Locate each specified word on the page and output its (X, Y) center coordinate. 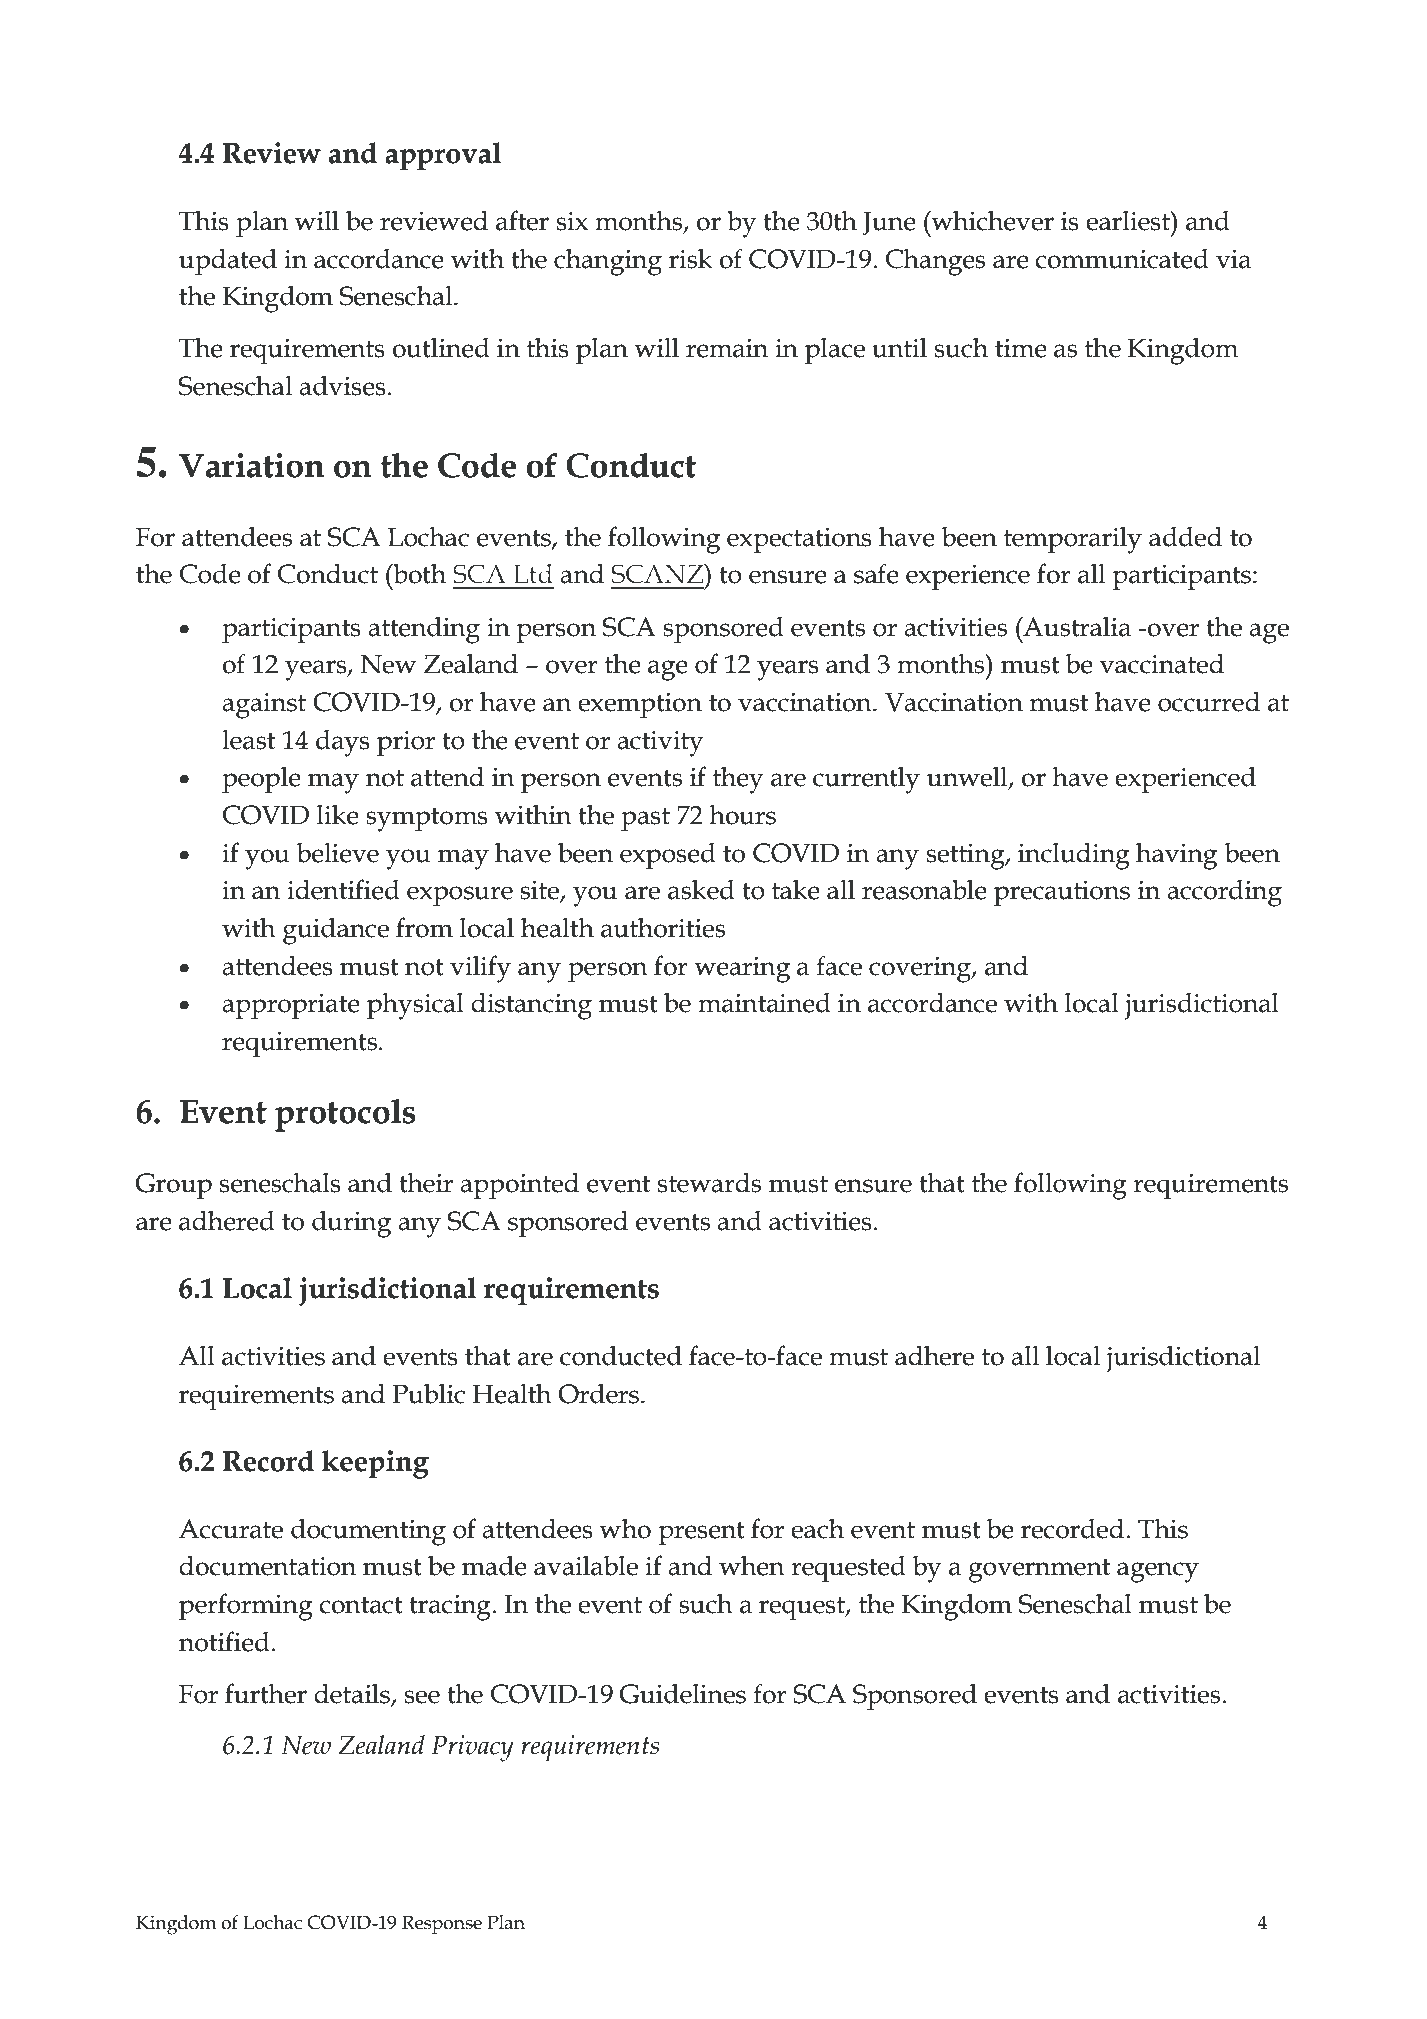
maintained (764, 1003)
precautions (1062, 893)
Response (442, 1924)
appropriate (291, 1006)
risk (690, 258)
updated (228, 261)
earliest (1129, 221)
